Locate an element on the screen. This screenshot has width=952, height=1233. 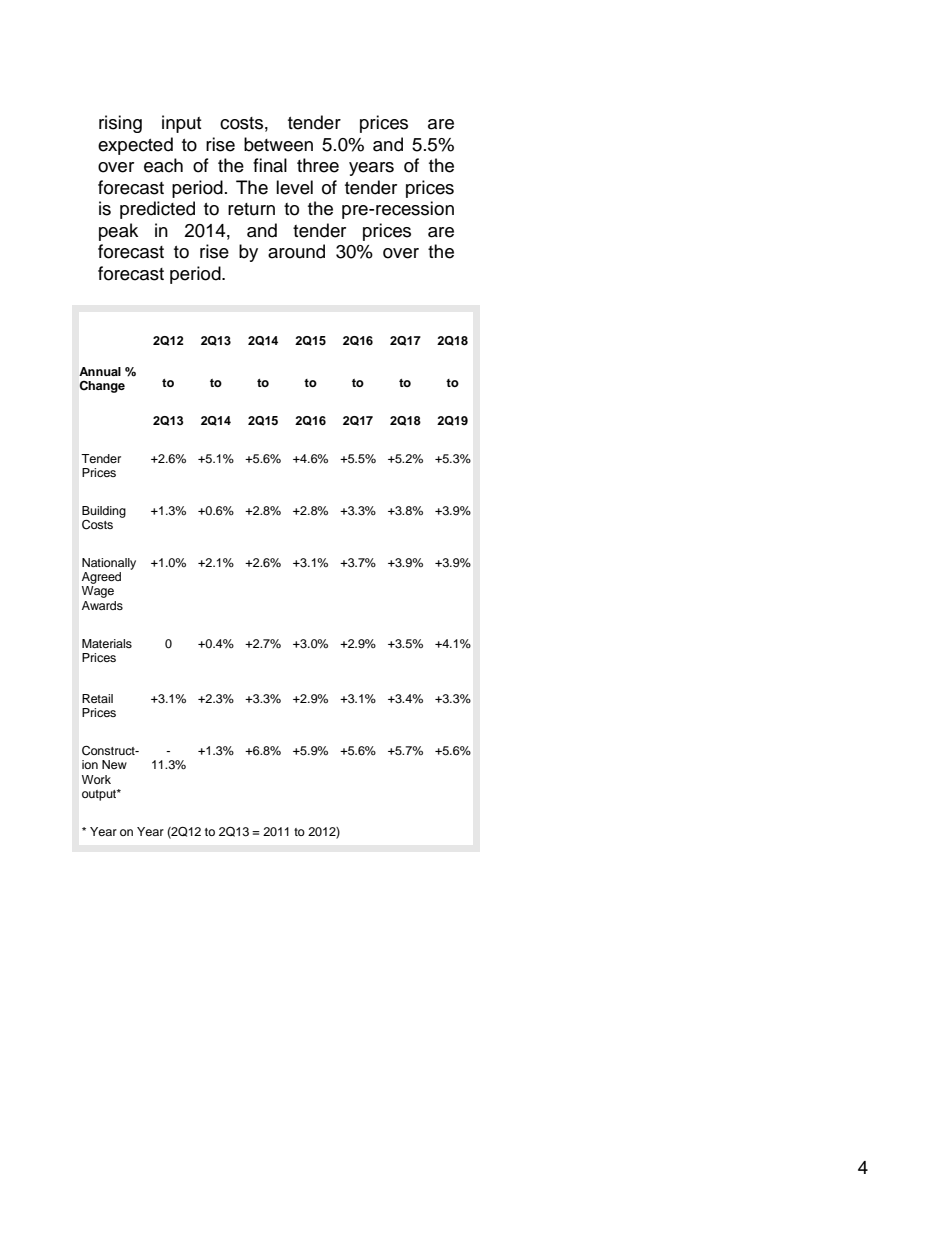
Agreed is located at coordinates (101, 578).
